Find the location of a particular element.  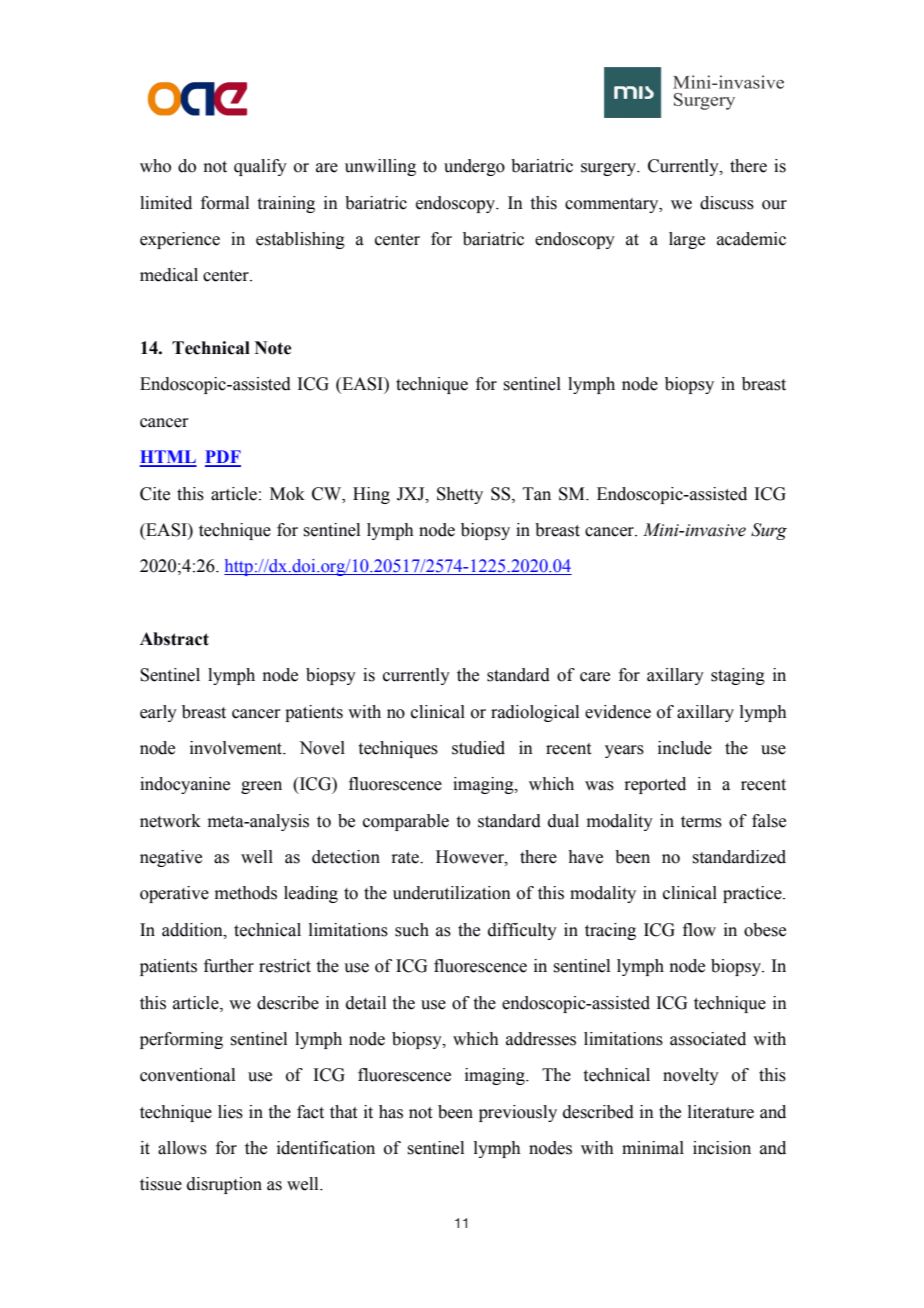

PDF is located at coordinates (223, 458).
